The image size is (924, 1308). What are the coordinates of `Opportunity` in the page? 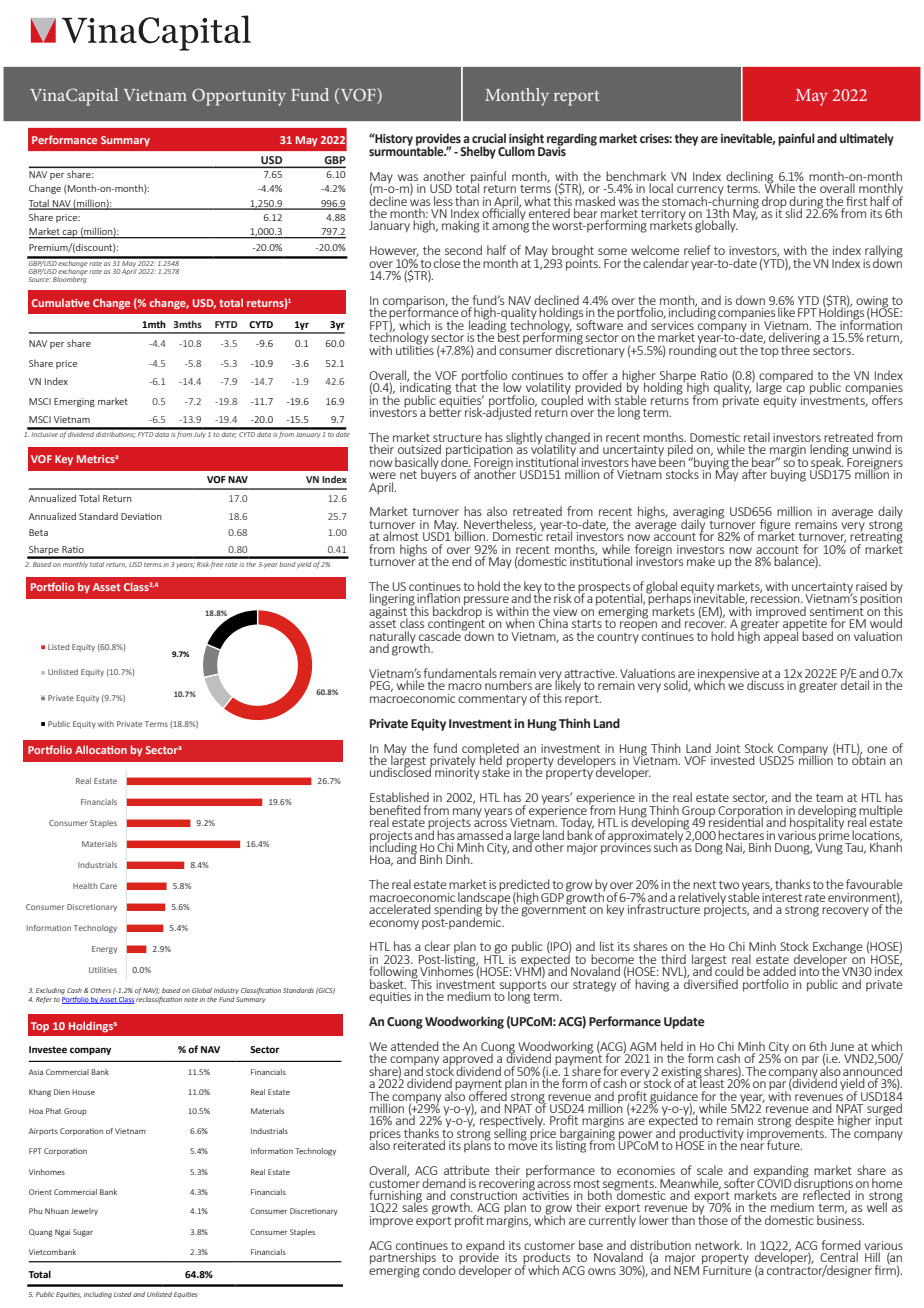 It's located at (239, 97).
